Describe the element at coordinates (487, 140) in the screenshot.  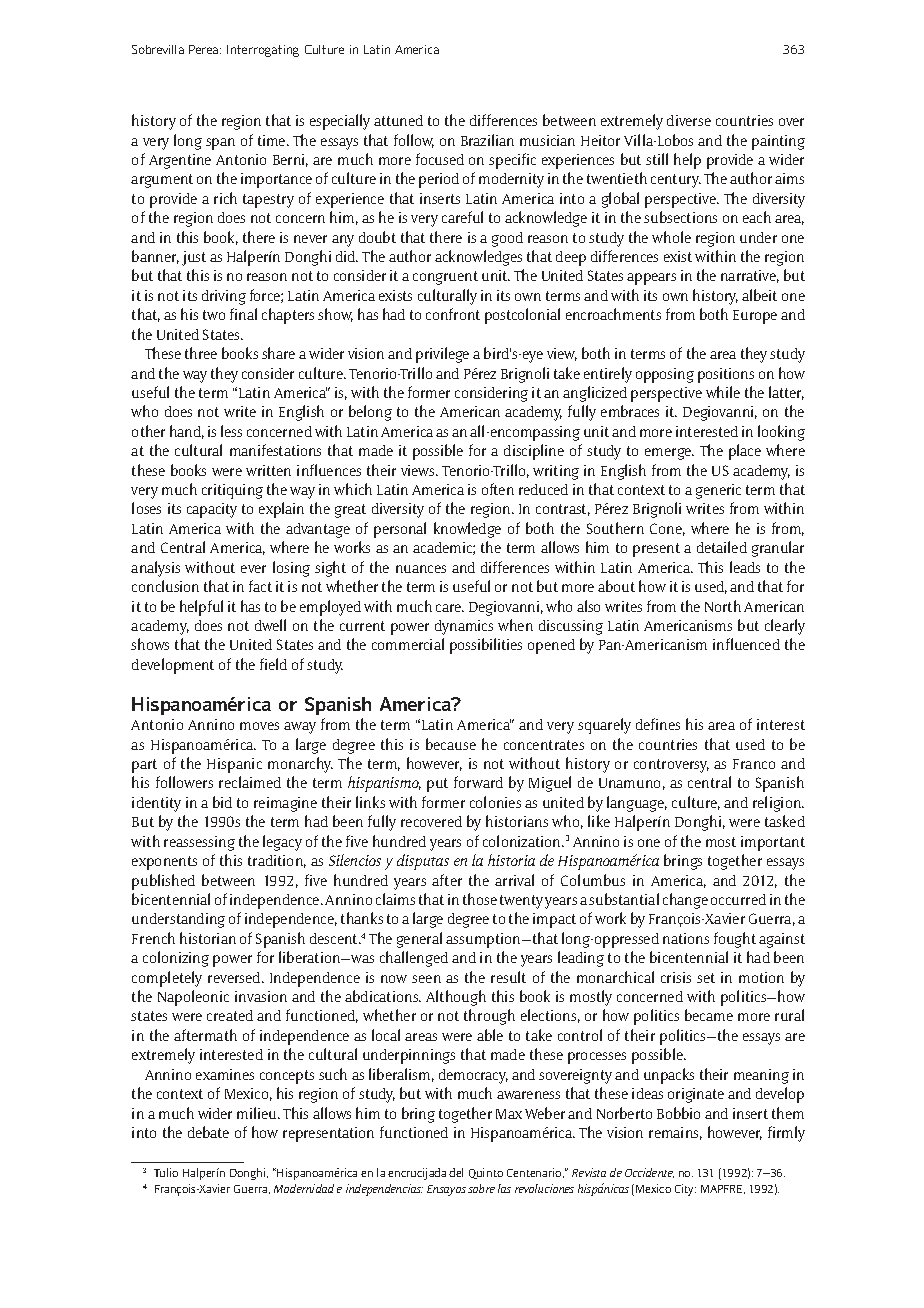
I see `Brazilian` at that location.
